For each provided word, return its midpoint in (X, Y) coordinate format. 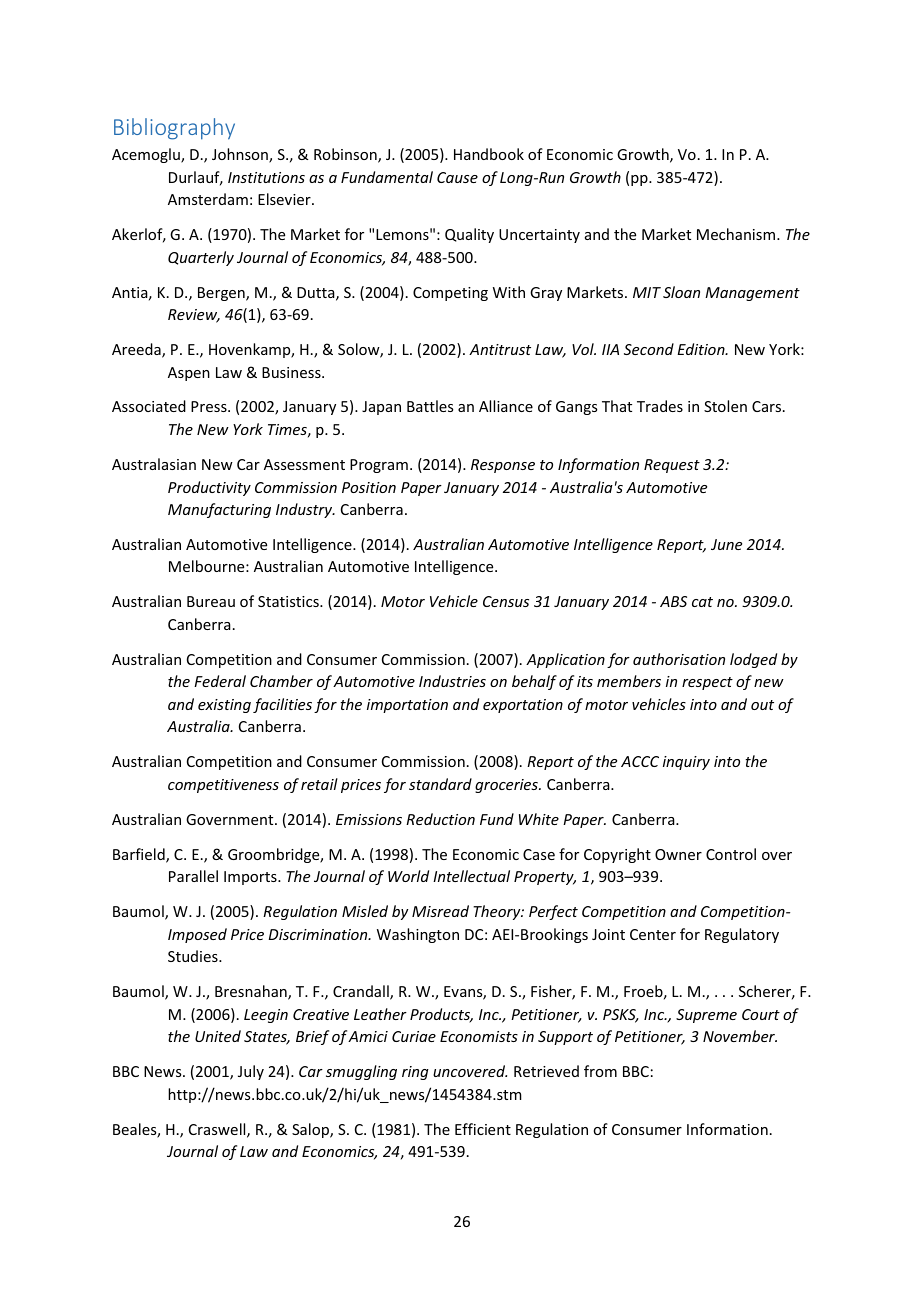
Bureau (211, 601)
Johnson (241, 155)
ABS (673, 601)
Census (506, 601)
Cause (457, 177)
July (251, 1072)
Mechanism (737, 234)
